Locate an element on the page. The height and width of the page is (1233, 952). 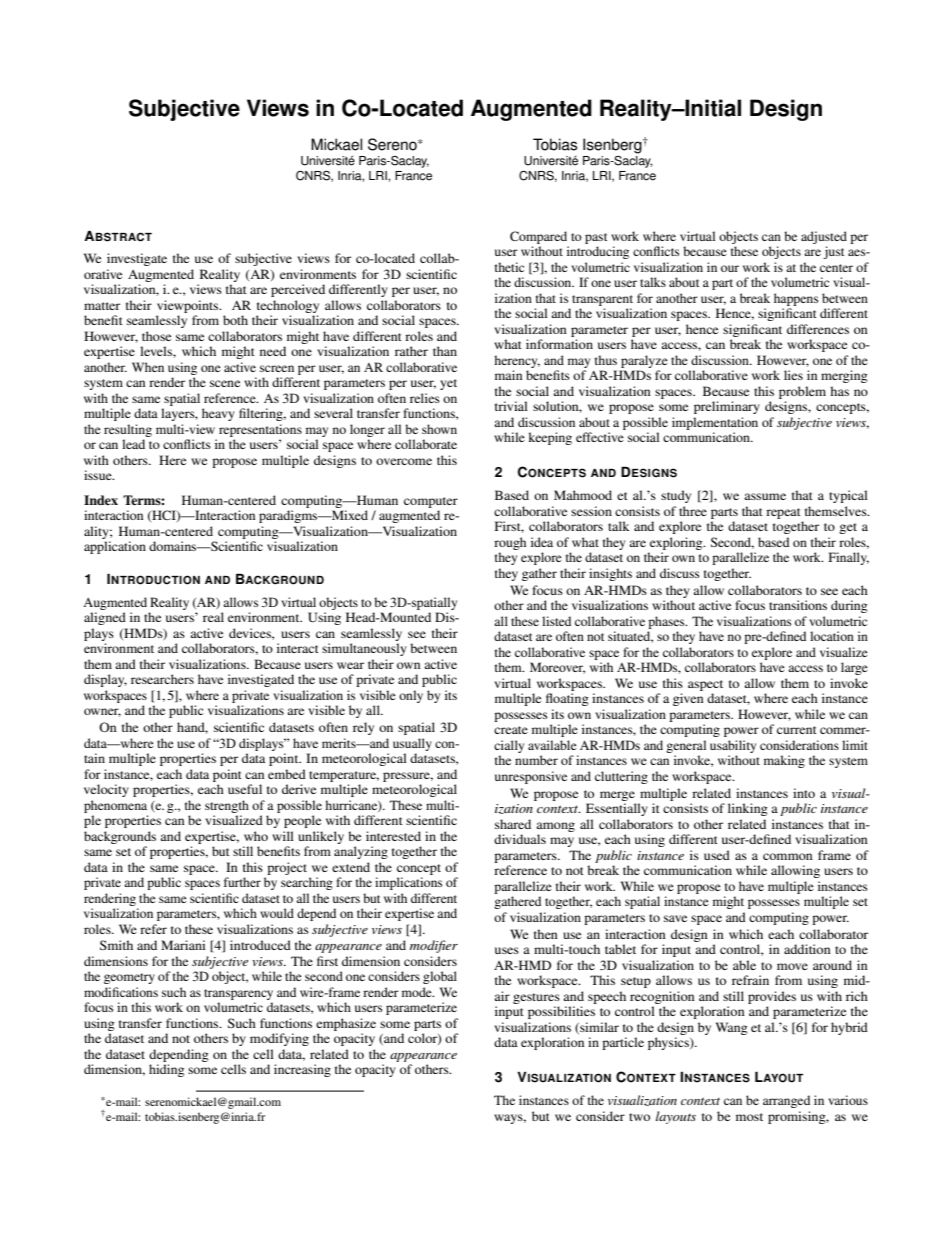
implications is located at coordinates (408, 883).
